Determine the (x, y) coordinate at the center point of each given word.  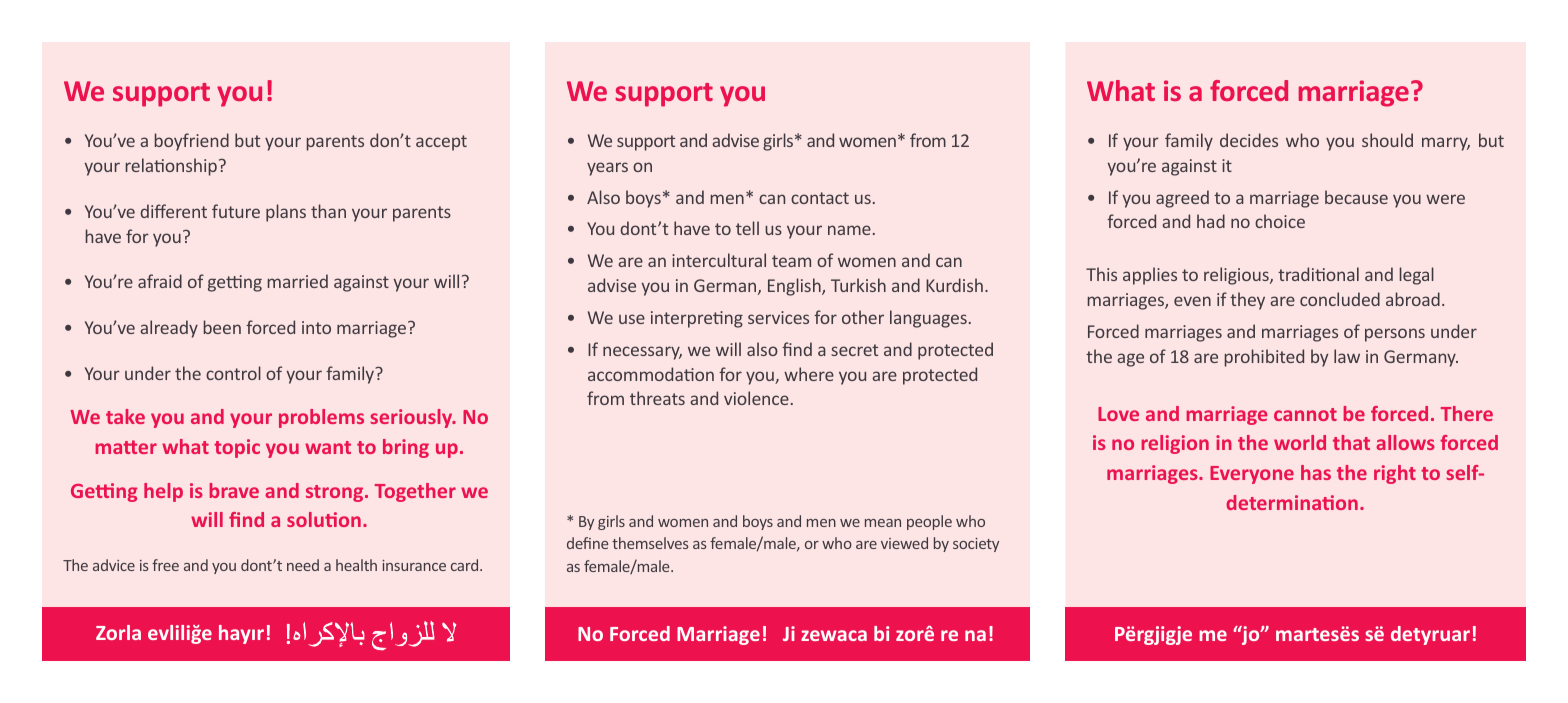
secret (854, 350)
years (607, 169)
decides (1249, 140)
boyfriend (192, 142)
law (1347, 356)
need (303, 565)
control (233, 373)
